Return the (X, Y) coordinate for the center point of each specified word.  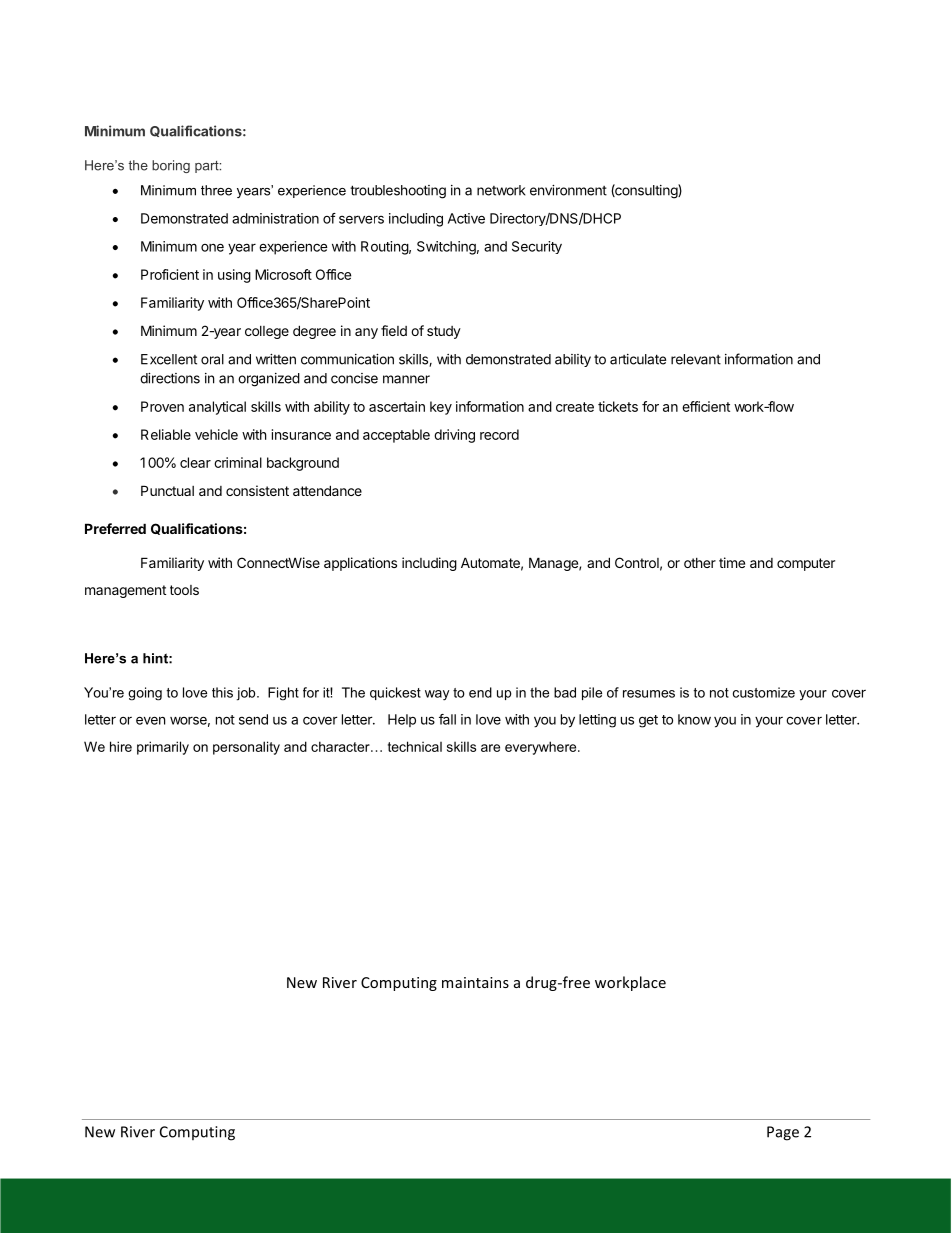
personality (246, 748)
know (694, 719)
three (216, 190)
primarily (163, 748)
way (437, 695)
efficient (706, 406)
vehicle (216, 434)
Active (466, 218)
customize (764, 692)
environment (568, 190)
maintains (475, 982)
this (222, 692)
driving (454, 436)
